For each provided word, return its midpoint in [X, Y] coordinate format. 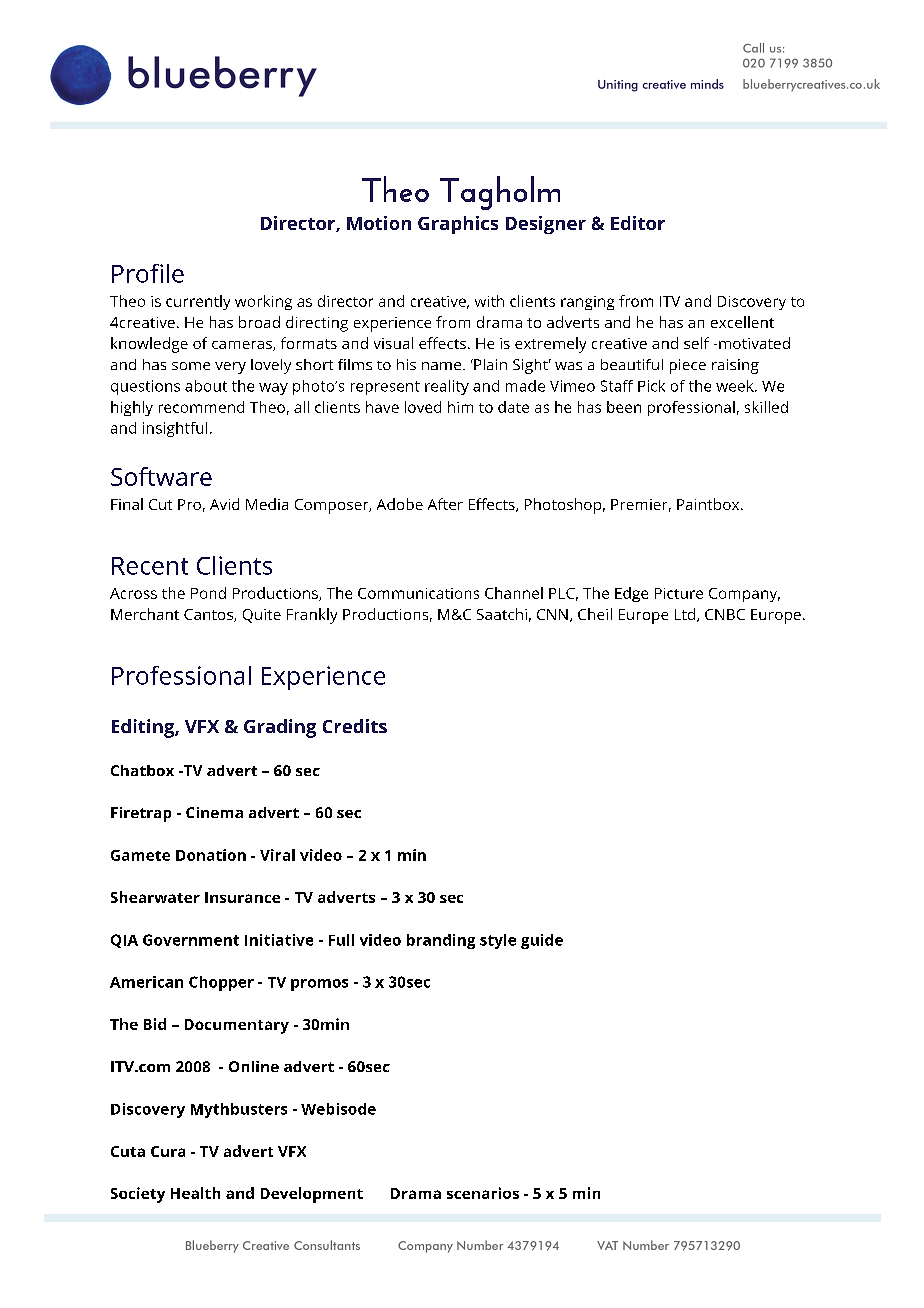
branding [441, 941]
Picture [679, 593]
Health [195, 1193]
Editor [638, 223]
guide [542, 941]
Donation [211, 855]
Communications [418, 593]
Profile [148, 273]
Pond [208, 593]
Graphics [458, 225]
